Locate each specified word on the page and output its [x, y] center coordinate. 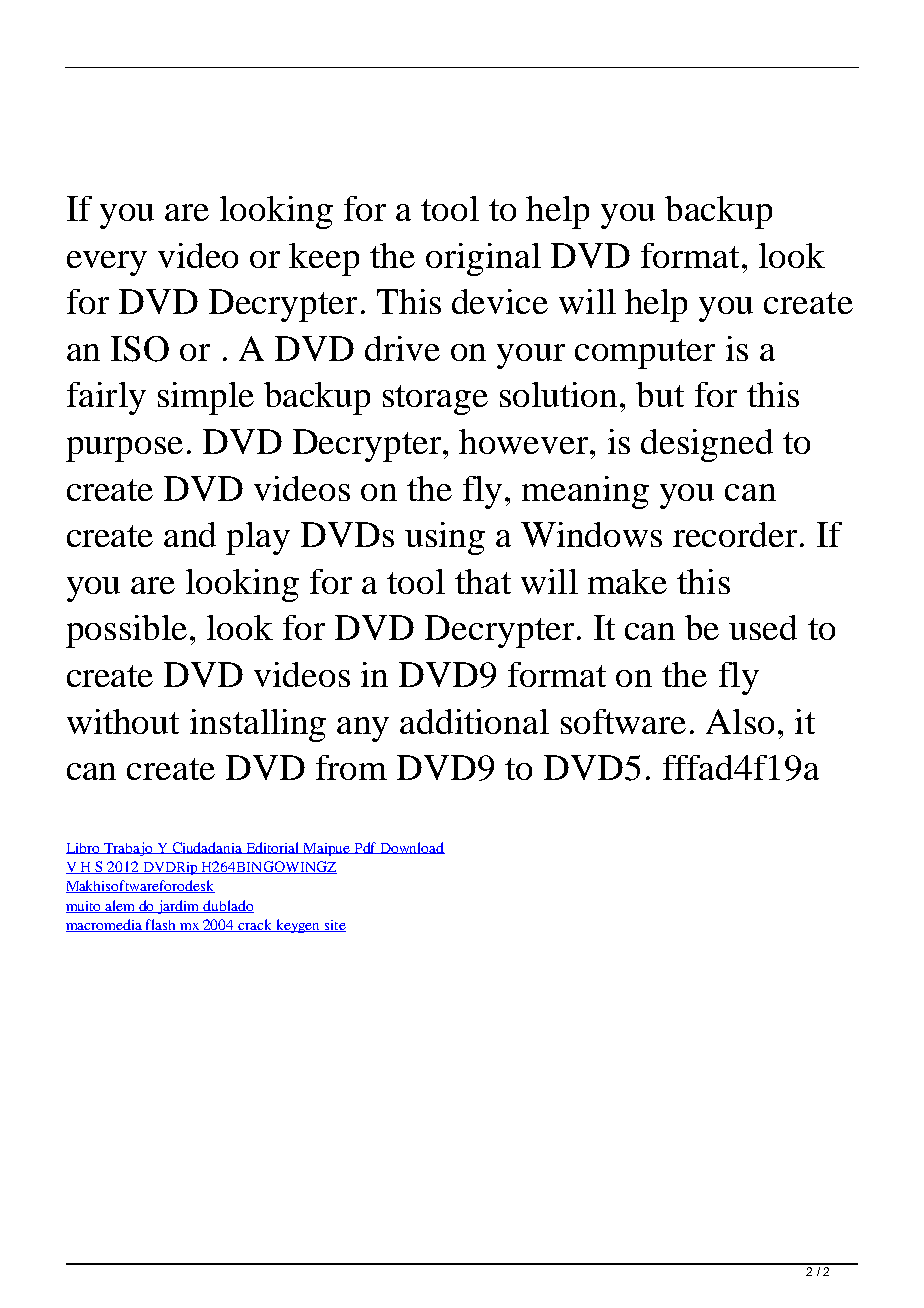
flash [161, 925]
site [334, 926]
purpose [124, 449]
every [107, 263]
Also [740, 721]
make [627, 581]
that [483, 581]
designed [707, 445]
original [483, 259]
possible [126, 631]
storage [435, 400]
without [123, 721]
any [363, 729]
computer [645, 354]
